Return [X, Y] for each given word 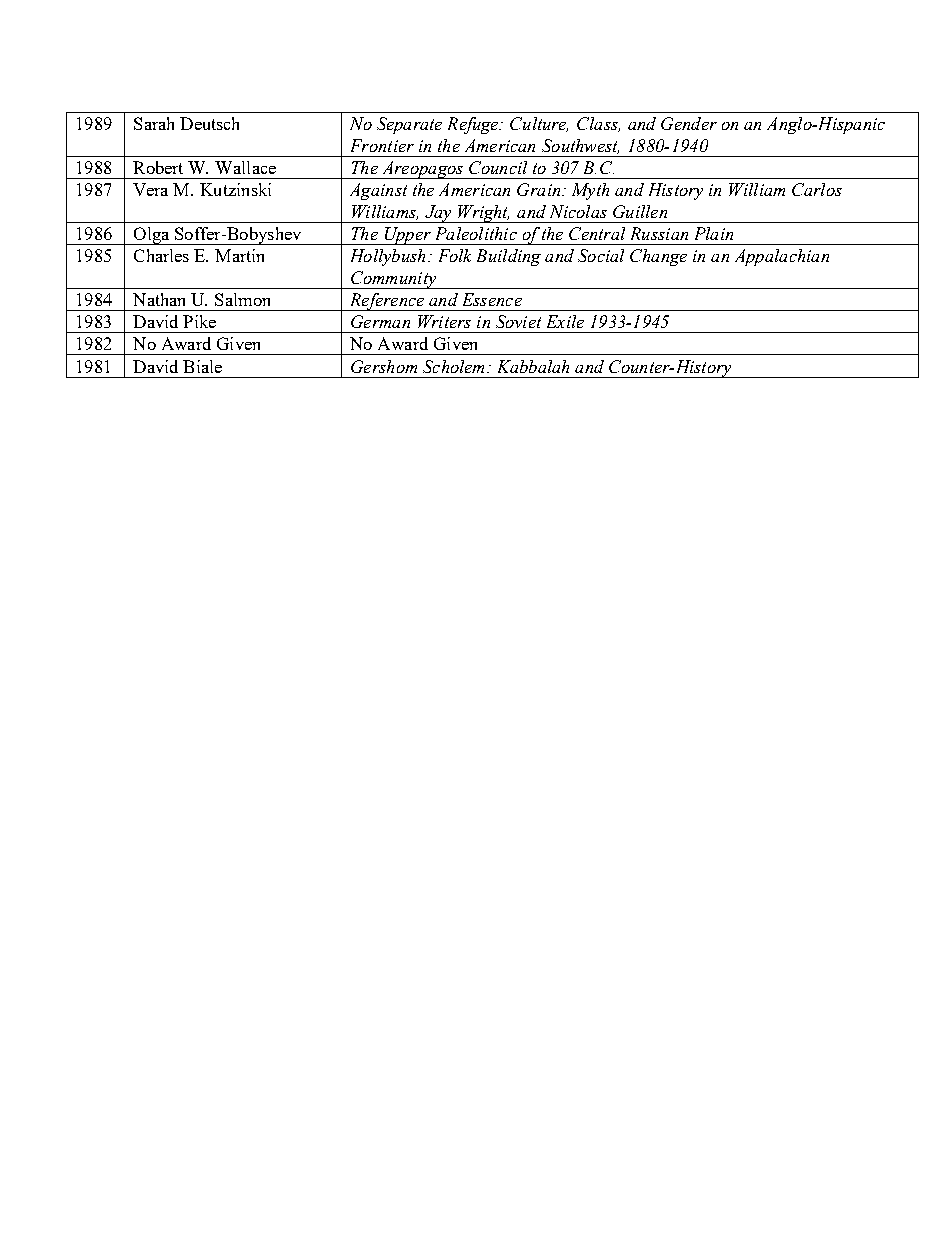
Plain [714, 233]
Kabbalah [533, 366]
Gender [689, 123]
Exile [565, 321]
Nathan [159, 299]
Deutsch [209, 123]
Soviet [518, 321]
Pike [199, 321]
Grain [540, 189]
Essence [492, 299]
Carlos [817, 189]
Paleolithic [476, 233]
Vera [150, 189]
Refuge [474, 125]
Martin [239, 255]
